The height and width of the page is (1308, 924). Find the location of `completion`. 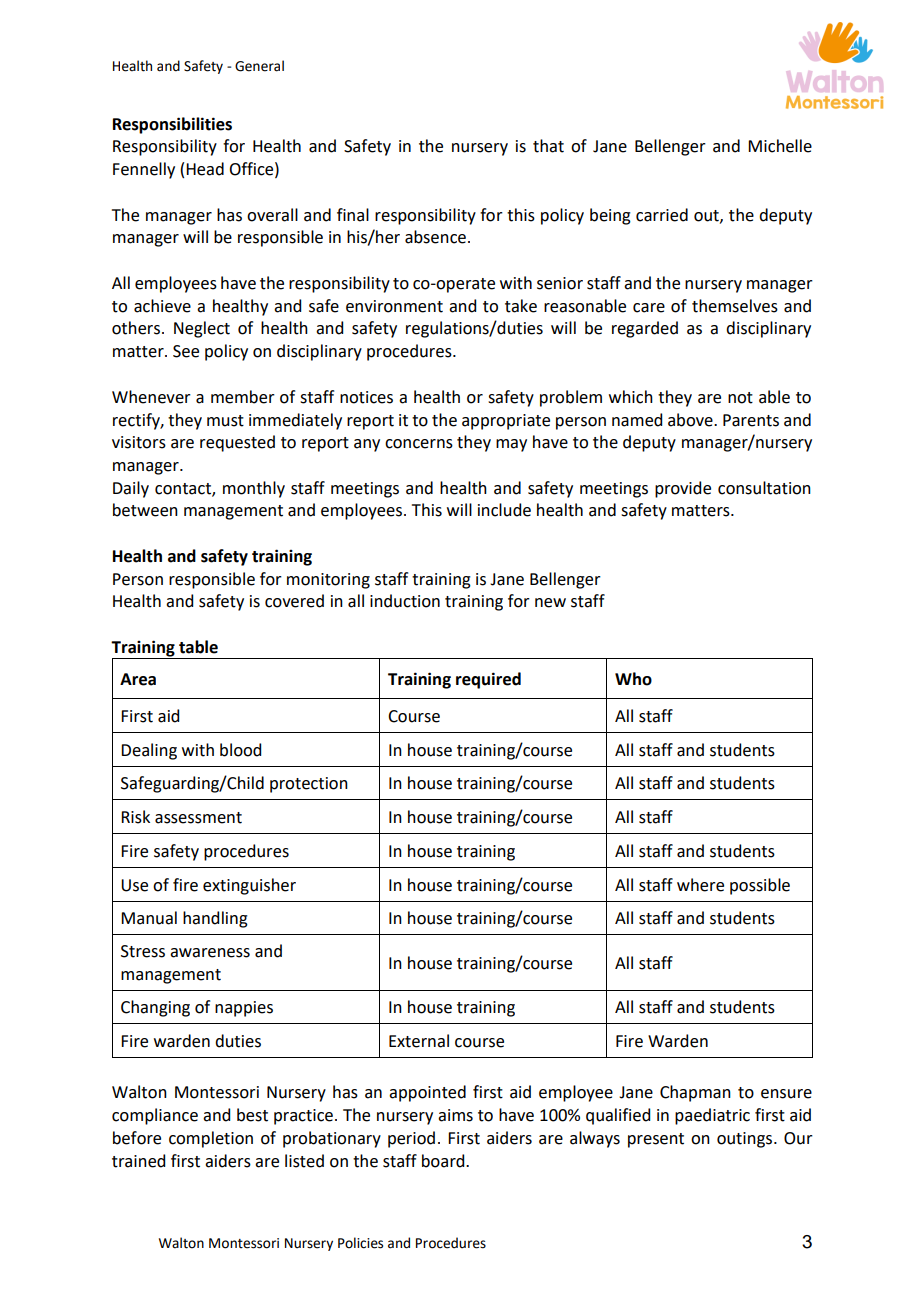

completion is located at coordinates (211, 1139).
